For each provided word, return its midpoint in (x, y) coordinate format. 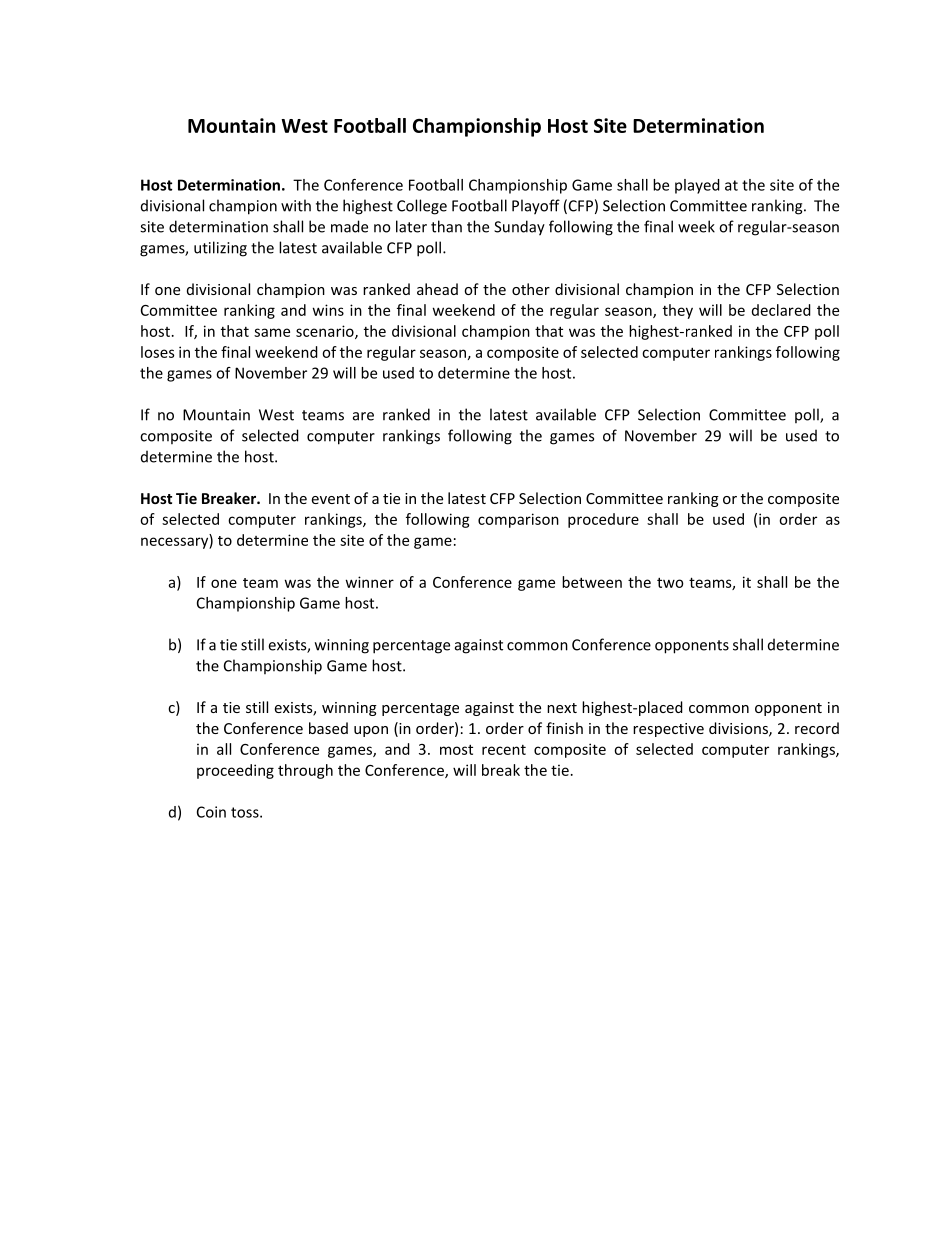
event (330, 499)
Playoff (536, 207)
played (697, 186)
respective (668, 730)
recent (504, 750)
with (296, 205)
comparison (518, 520)
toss (246, 812)
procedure (603, 520)
